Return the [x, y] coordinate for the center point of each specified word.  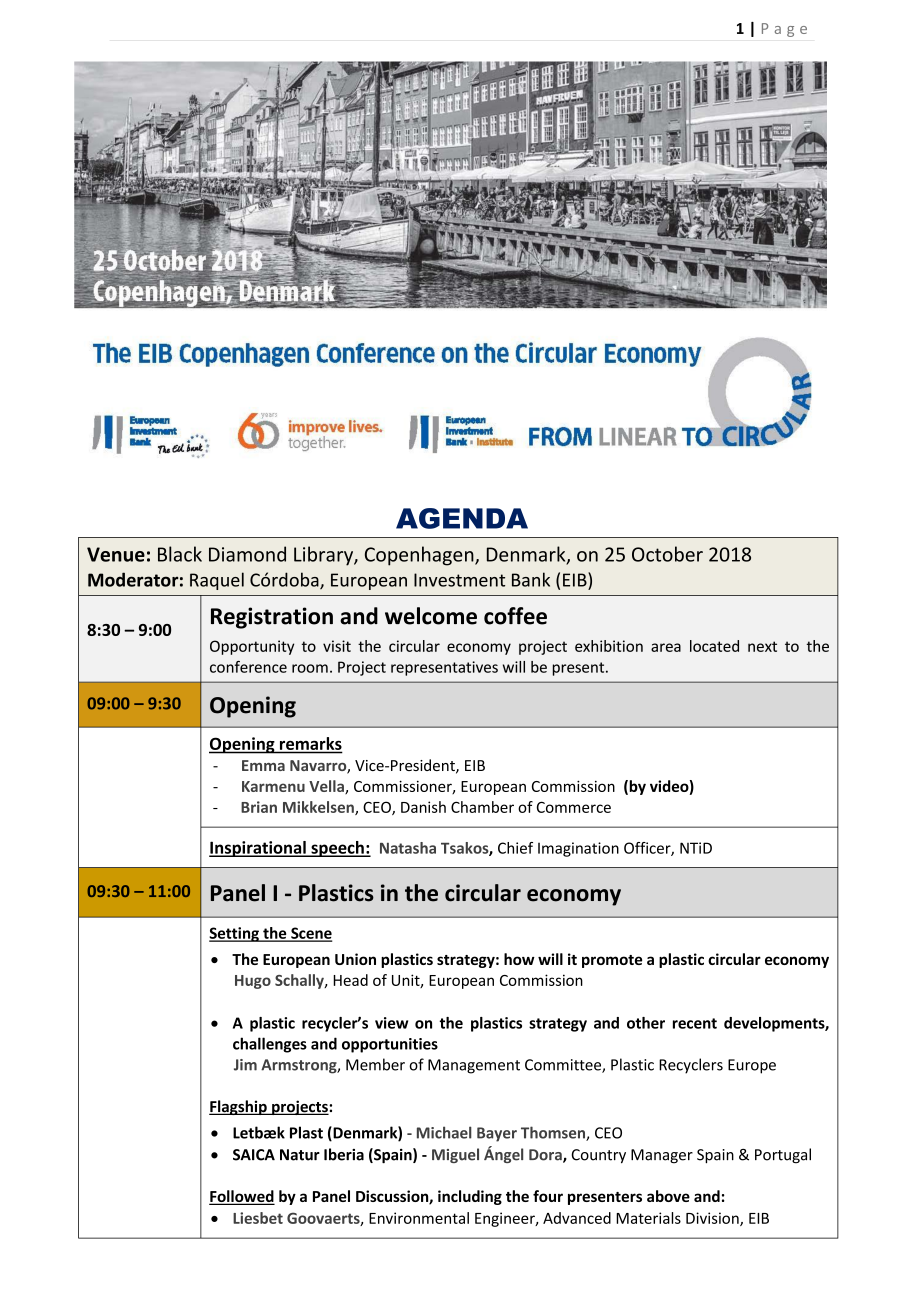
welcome [431, 616]
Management [474, 1066]
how [519, 959]
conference [248, 667]
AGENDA [462, 518]
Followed [242, 1197]
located [714, 646]
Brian [259, 807]
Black [180, 554]
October [667, 554]
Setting [235, 934]
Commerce [574, 807]
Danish [423, 807]
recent [695, 1023]
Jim [245, 1065]
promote [612, 961]
